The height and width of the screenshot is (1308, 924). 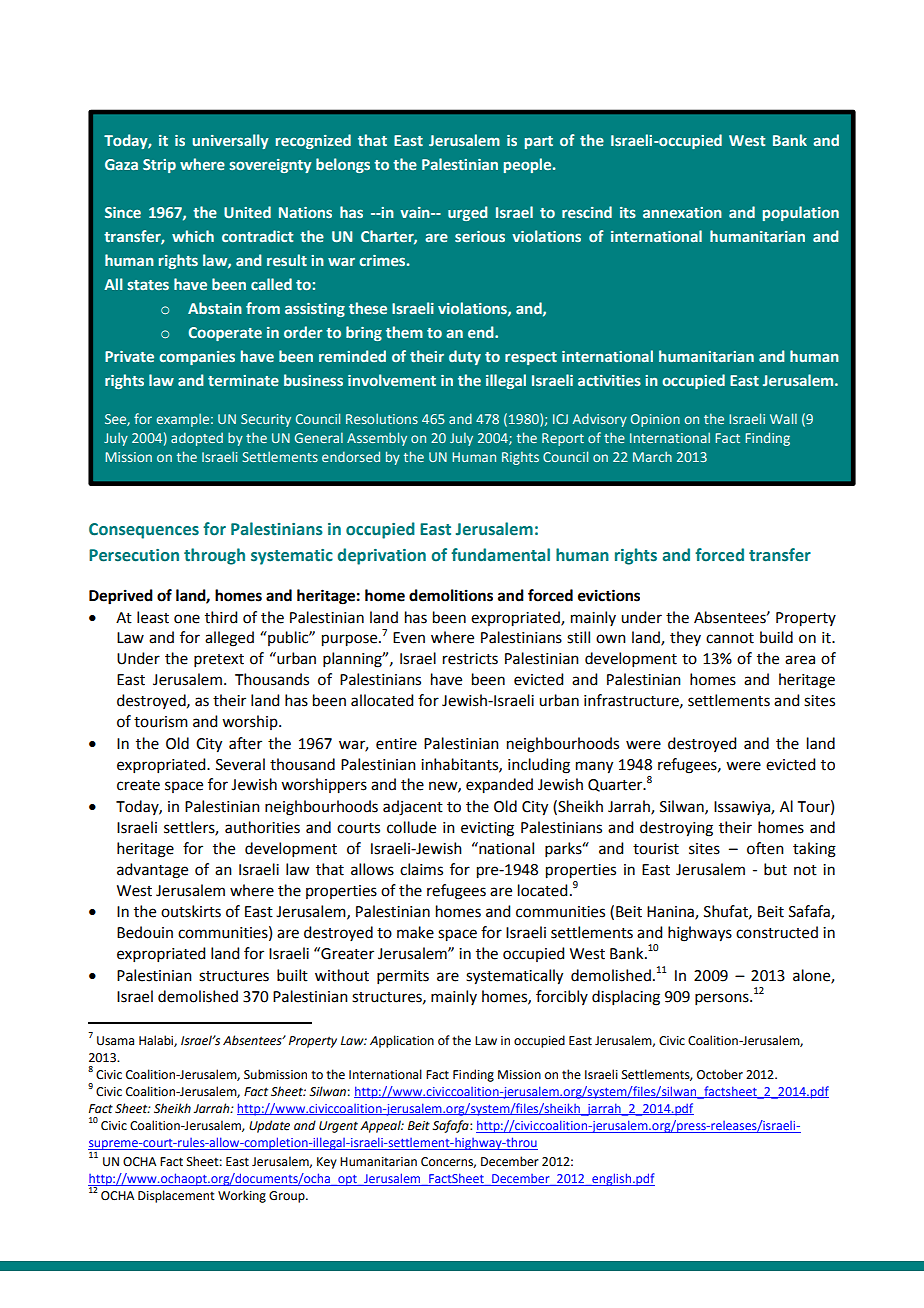 What do you see at coordinates (176, 1196) in the screenshot?
I see `Displacement` at bounding box center [176, 1196].
